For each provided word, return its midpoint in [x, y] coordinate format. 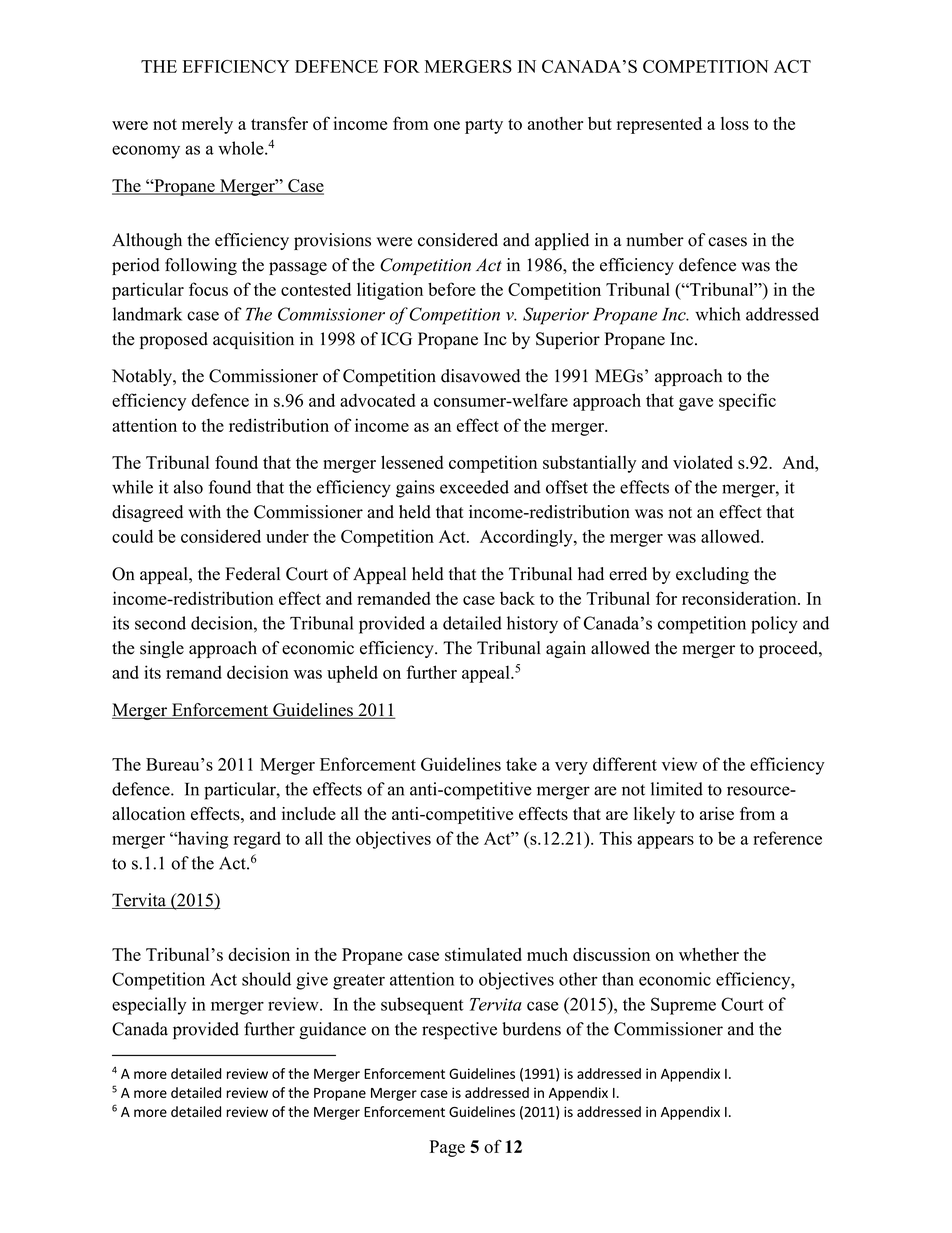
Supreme [683, 1006]
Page [447, 1148]
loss [735, 123]
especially [149, 1006]
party [484, 126]
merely [207, 125]
